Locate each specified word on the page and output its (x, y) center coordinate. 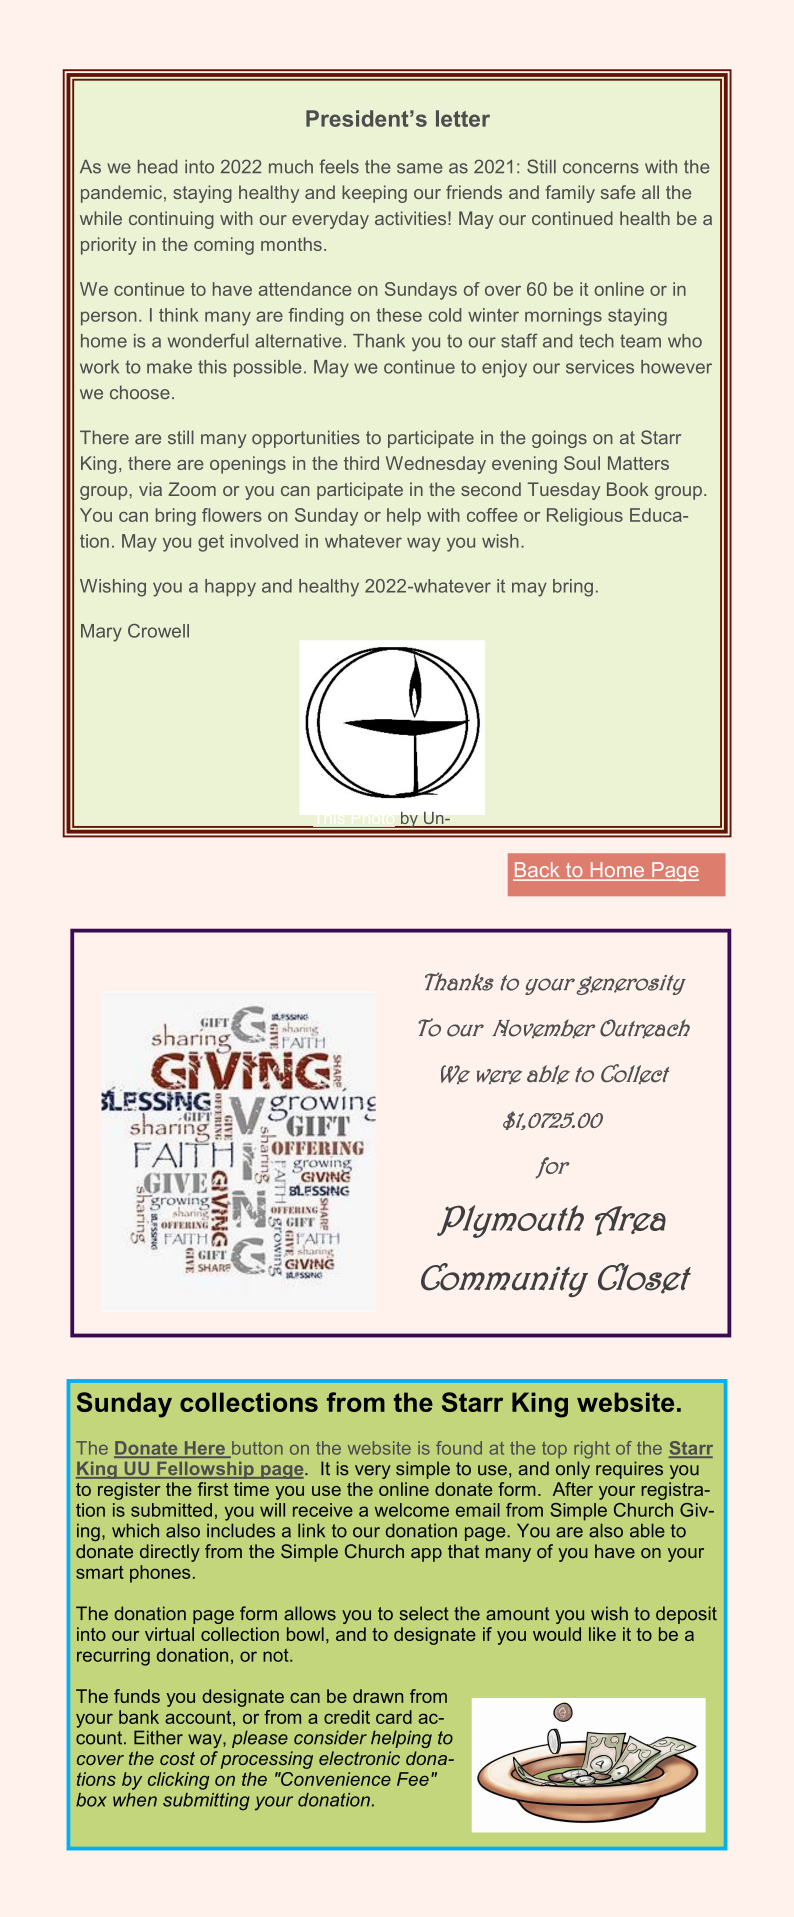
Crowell (158, 631)
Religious (585, 517)
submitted (171, 1510)
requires (629, 1470)
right (592, 1450)
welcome (412, 1510)
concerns (601, 168)
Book (628, 489)
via (150, 489)
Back (537, 871)
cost (177, 1758)
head (157, 167)
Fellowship (205, 1470)
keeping (374, 194)
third (361, 463)
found (459, 1448)
